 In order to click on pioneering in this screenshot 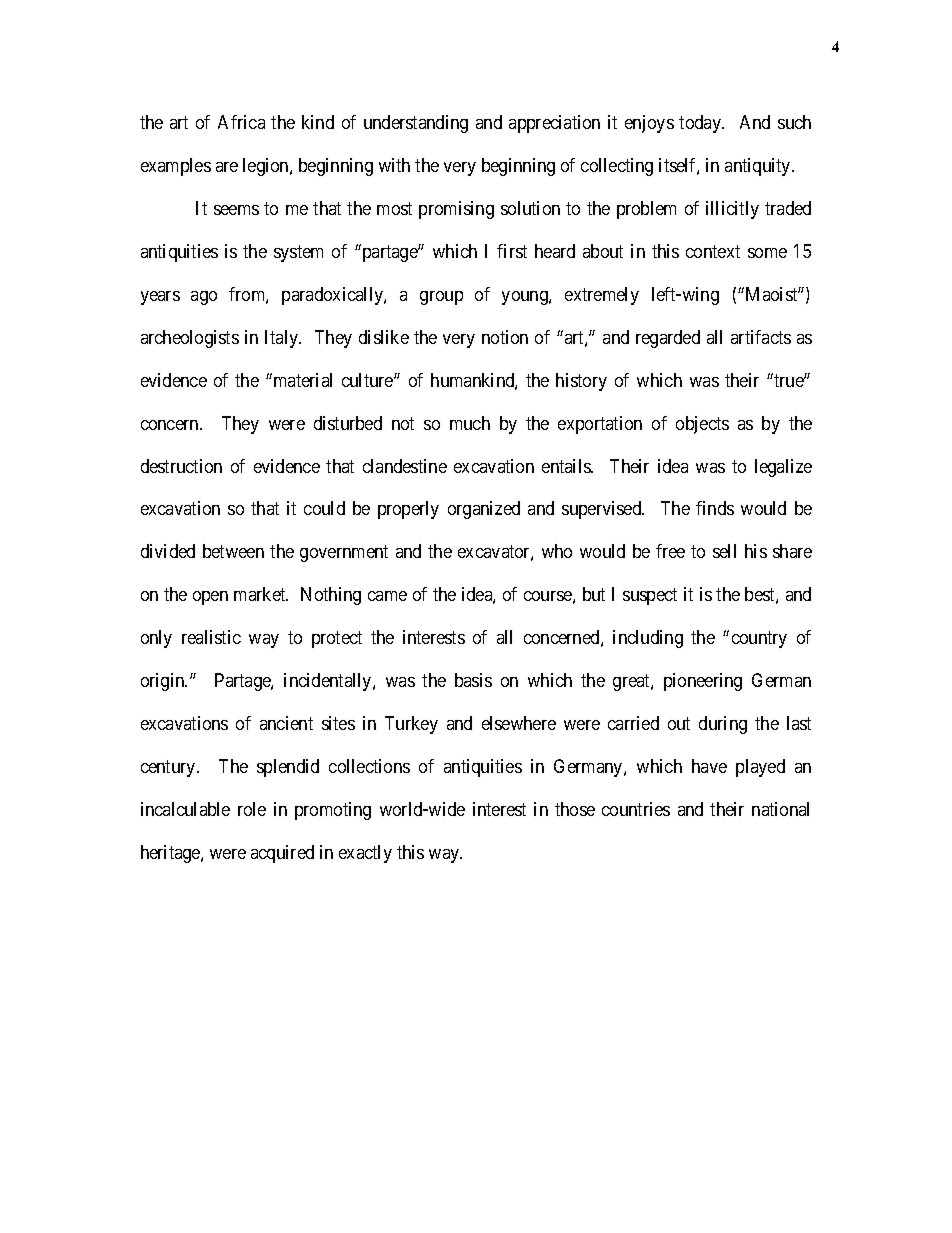, I will do `click(703, 682)`.
